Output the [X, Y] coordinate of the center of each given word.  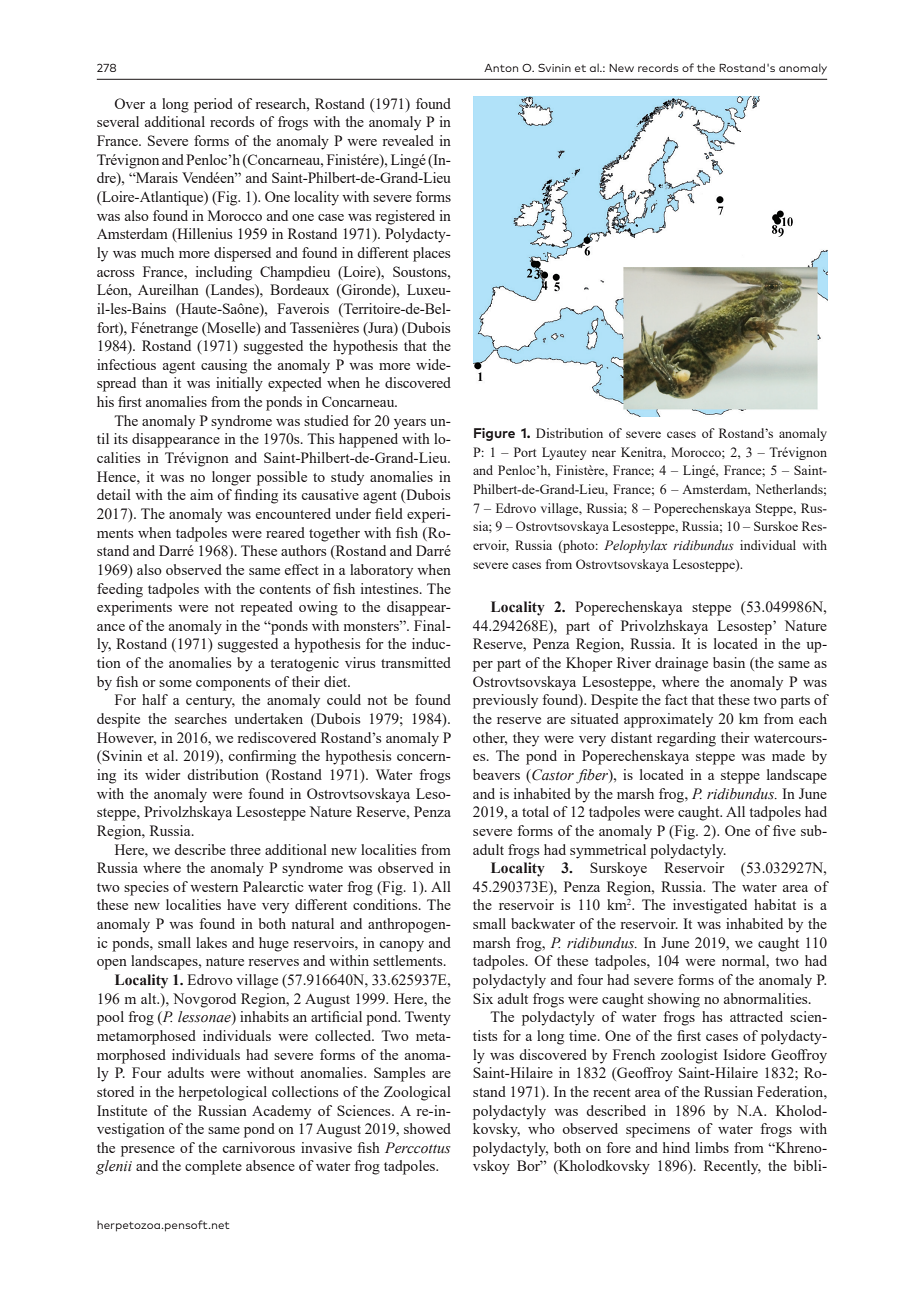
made [788, 755]
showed [427, 1128]
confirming [262, 757]
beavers [496, 774]
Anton [501, 68]
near [604, 453]
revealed [408, 140]
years [410, 424]
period [213, 105]
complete [213, 1167]
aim [201, 494]
